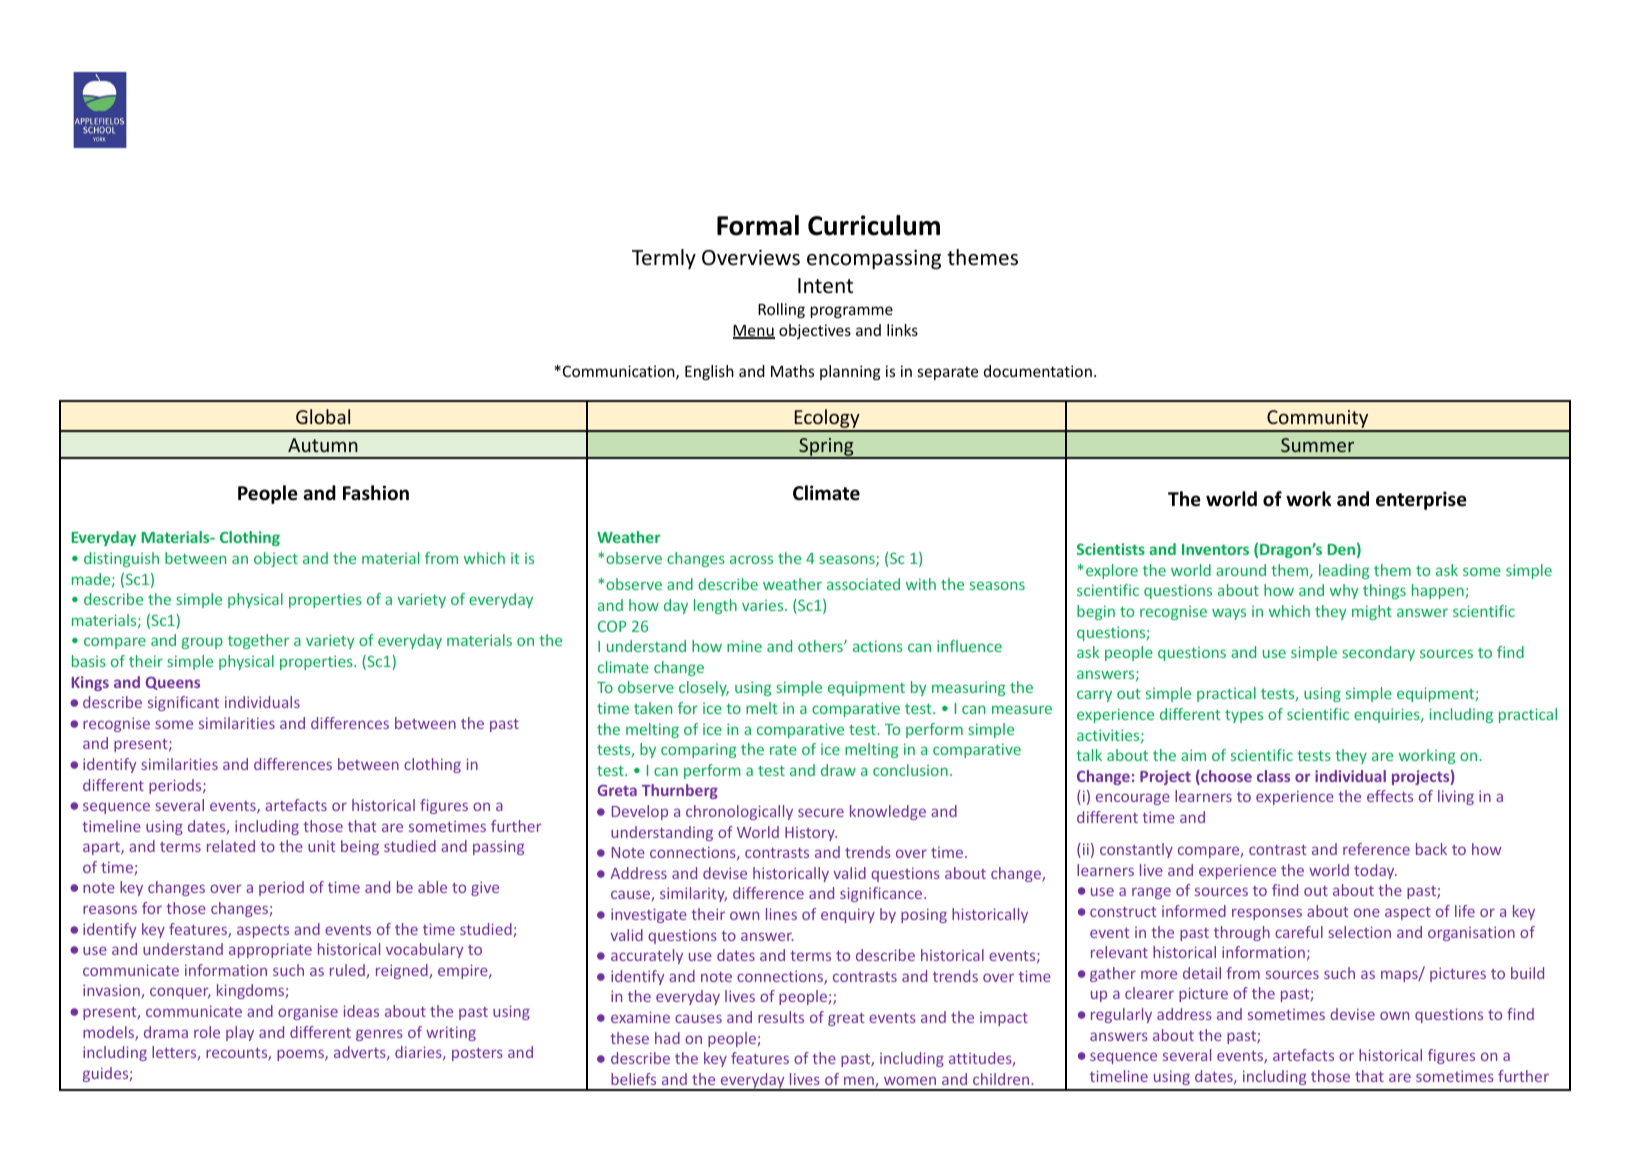 The width and height of the image is (1651, 1169). What do you see at coordinates (1388, 715) in the image?
I see `enquiries` at bounding box center [1388, 715].
